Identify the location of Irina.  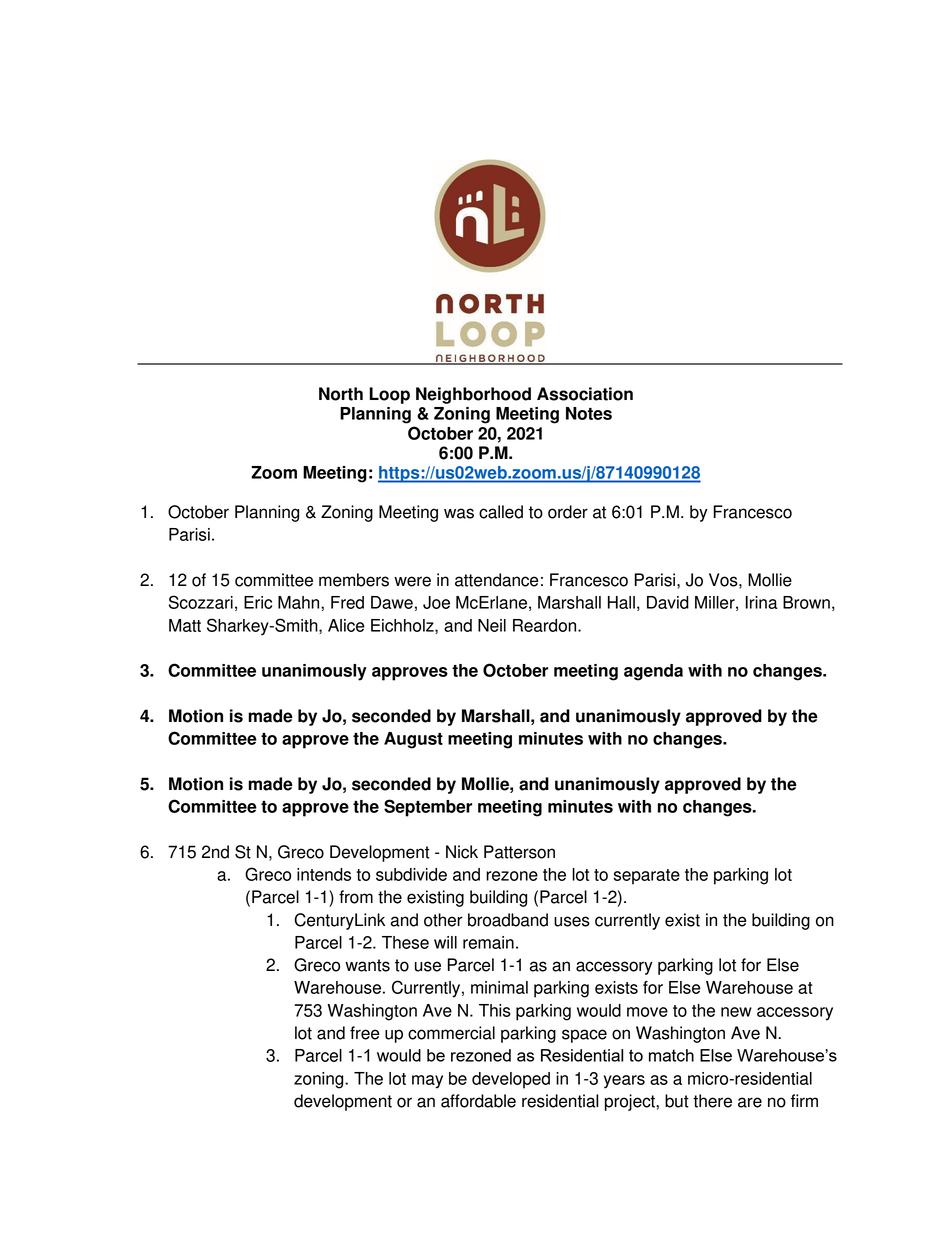
(761, 602).
